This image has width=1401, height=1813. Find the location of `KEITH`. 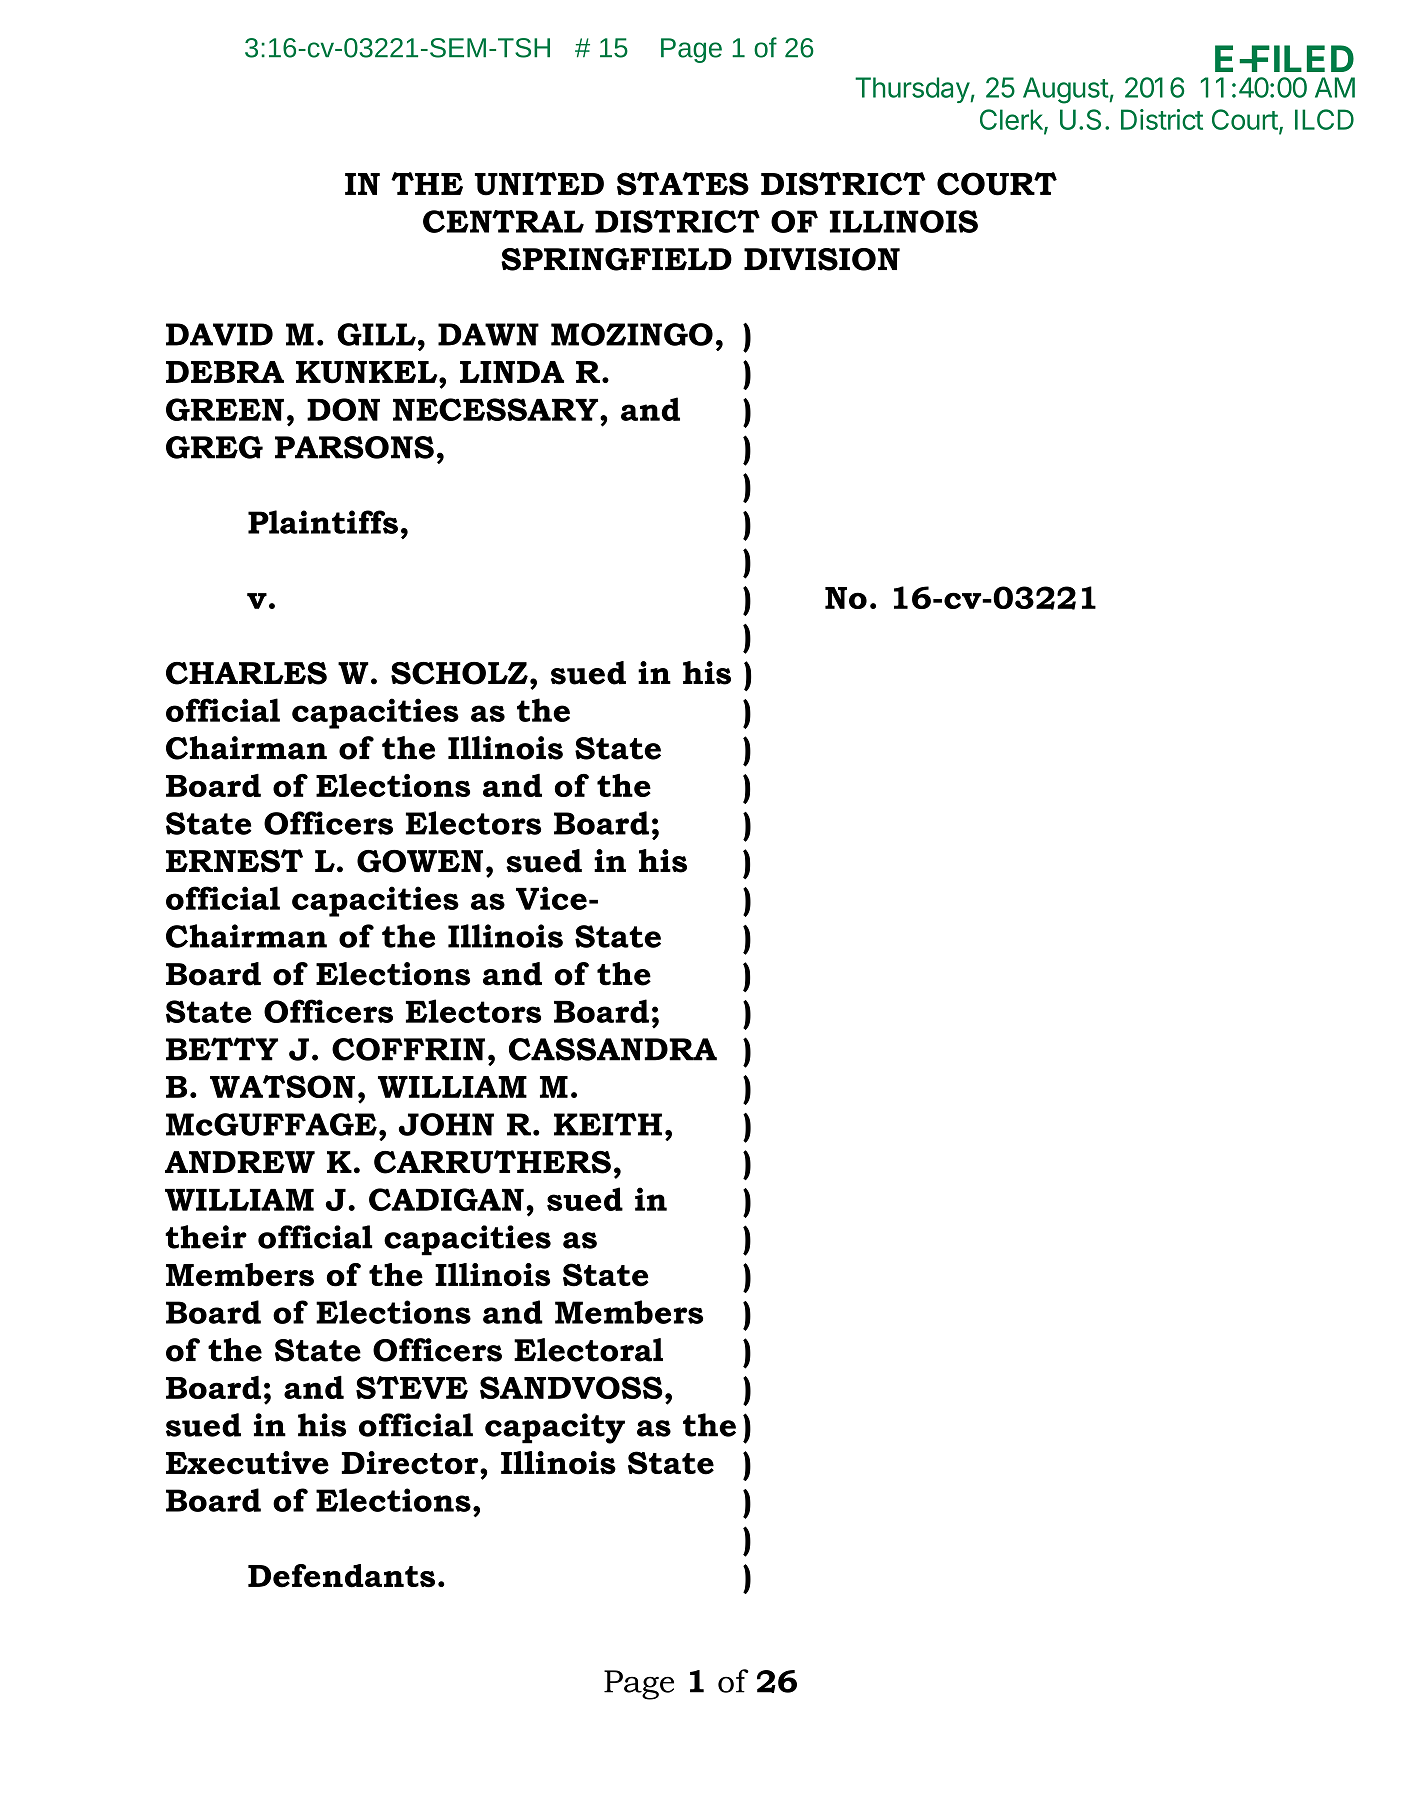

KEITH is located at coordinates (608, 1124).
